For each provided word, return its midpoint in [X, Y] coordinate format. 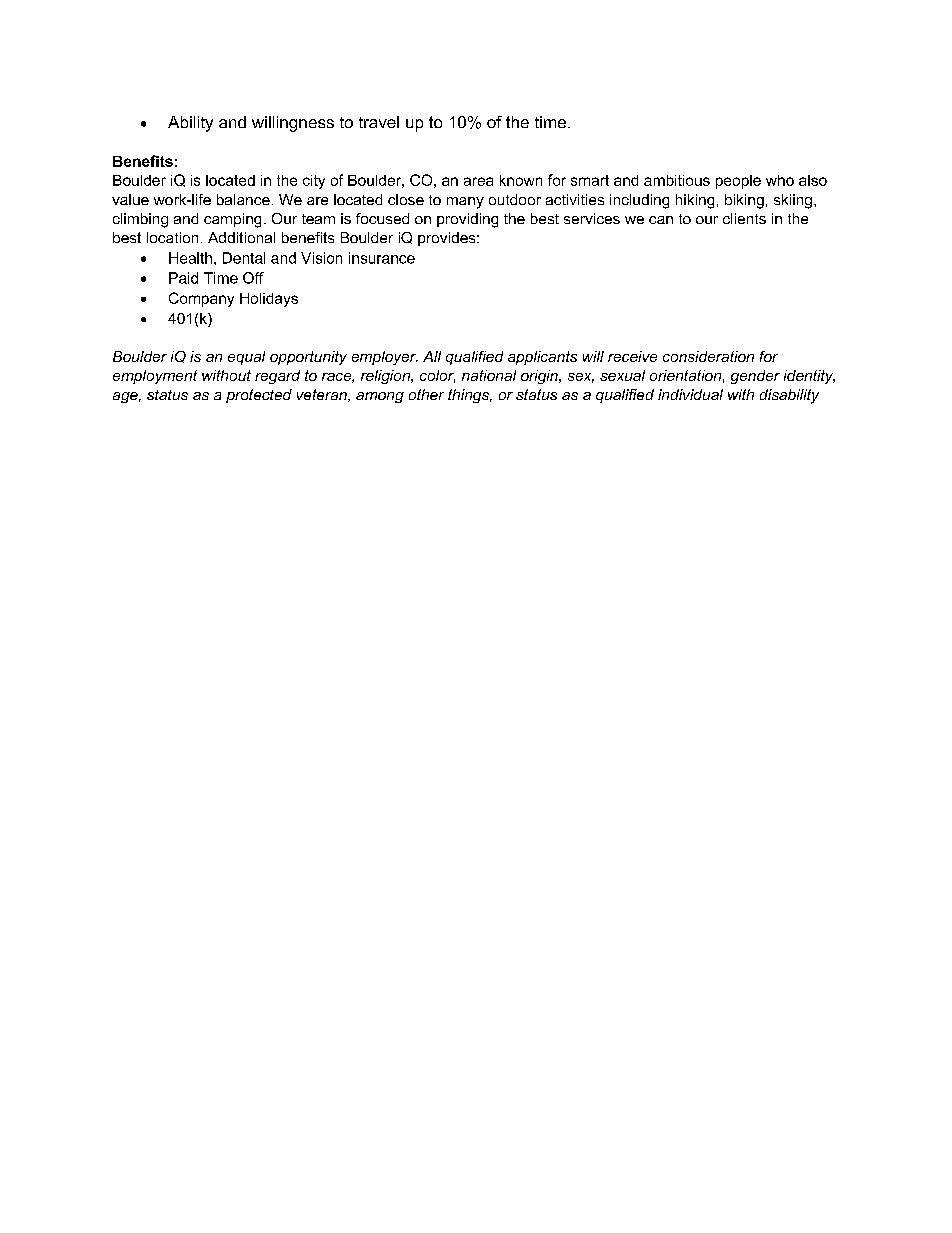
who [780, 180]
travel [379, 122]
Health [190, 258]
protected [259, 396]
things [470, 396]
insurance [382, 258]
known [521, 180]
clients [744, 218]
